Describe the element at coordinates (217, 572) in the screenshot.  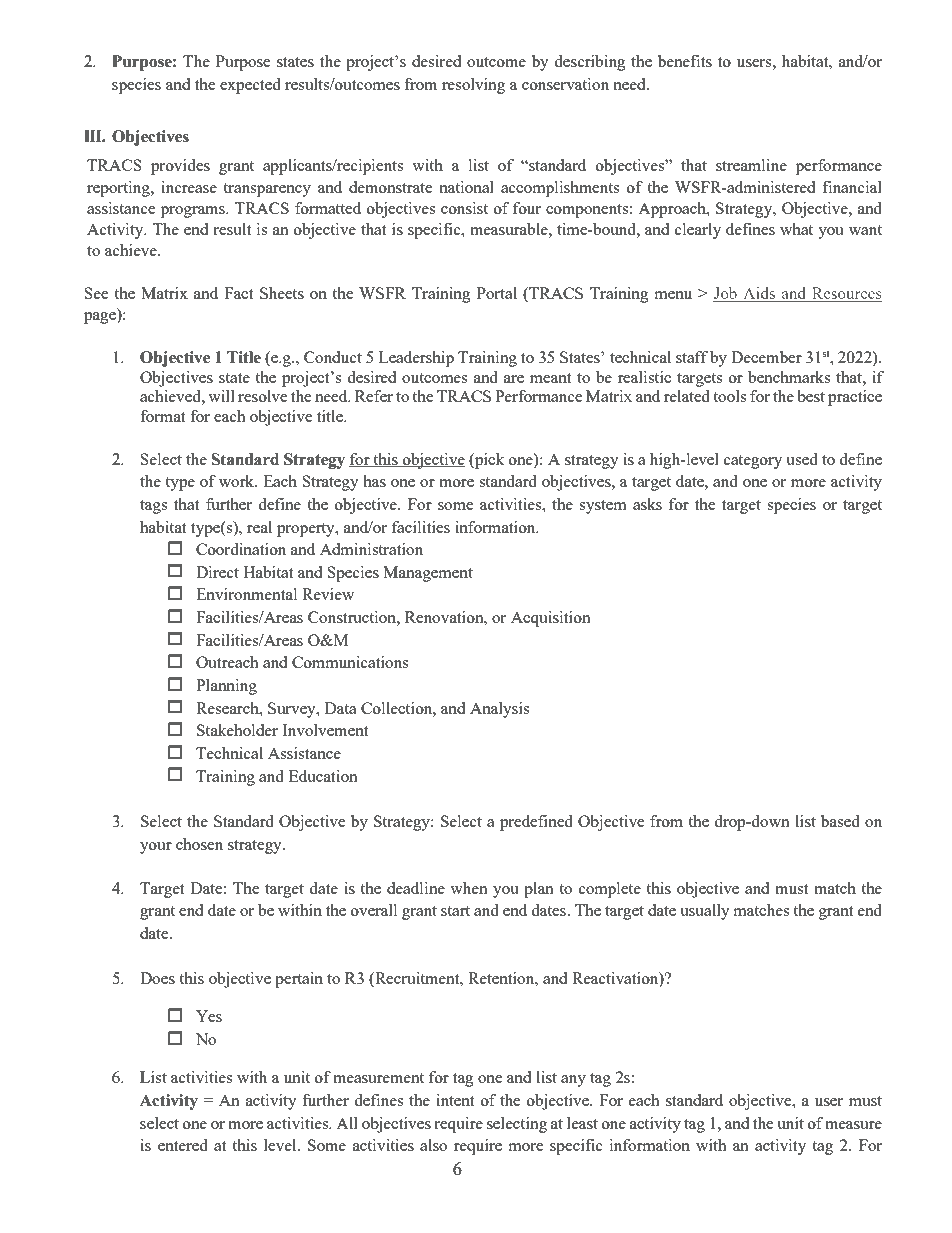
I see `Direct` at that location.
